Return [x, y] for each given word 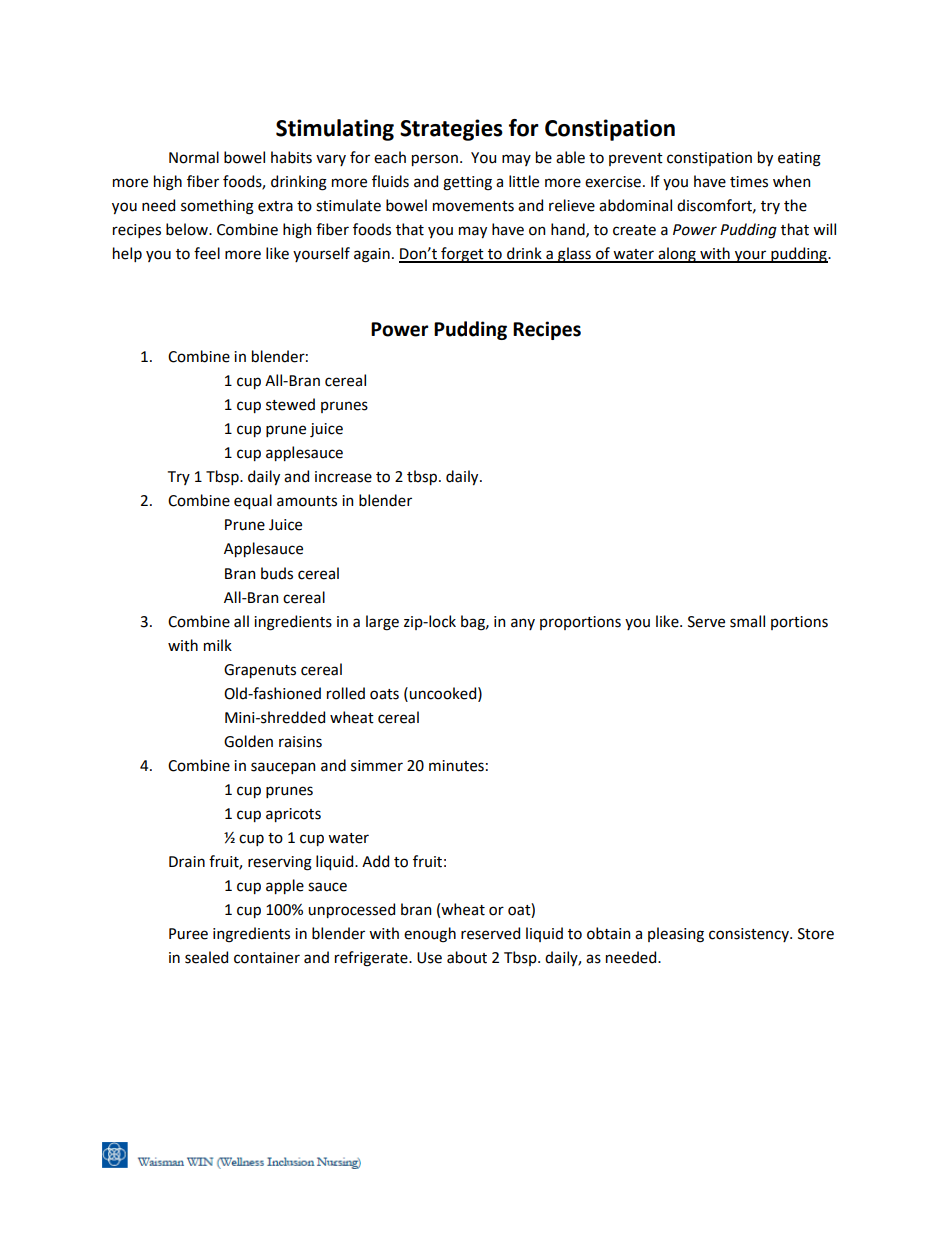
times [749, 182]
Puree [188, 934]
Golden [248, 741]
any [523, 624]
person [435, 160]
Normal [194, 157]
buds [277, 573]
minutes [456, 766]
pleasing [676, 935]
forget [462, 255]
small [747, 621]
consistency [750, 935]
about [467, 957]
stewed [290, 404]
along [677, 255]
